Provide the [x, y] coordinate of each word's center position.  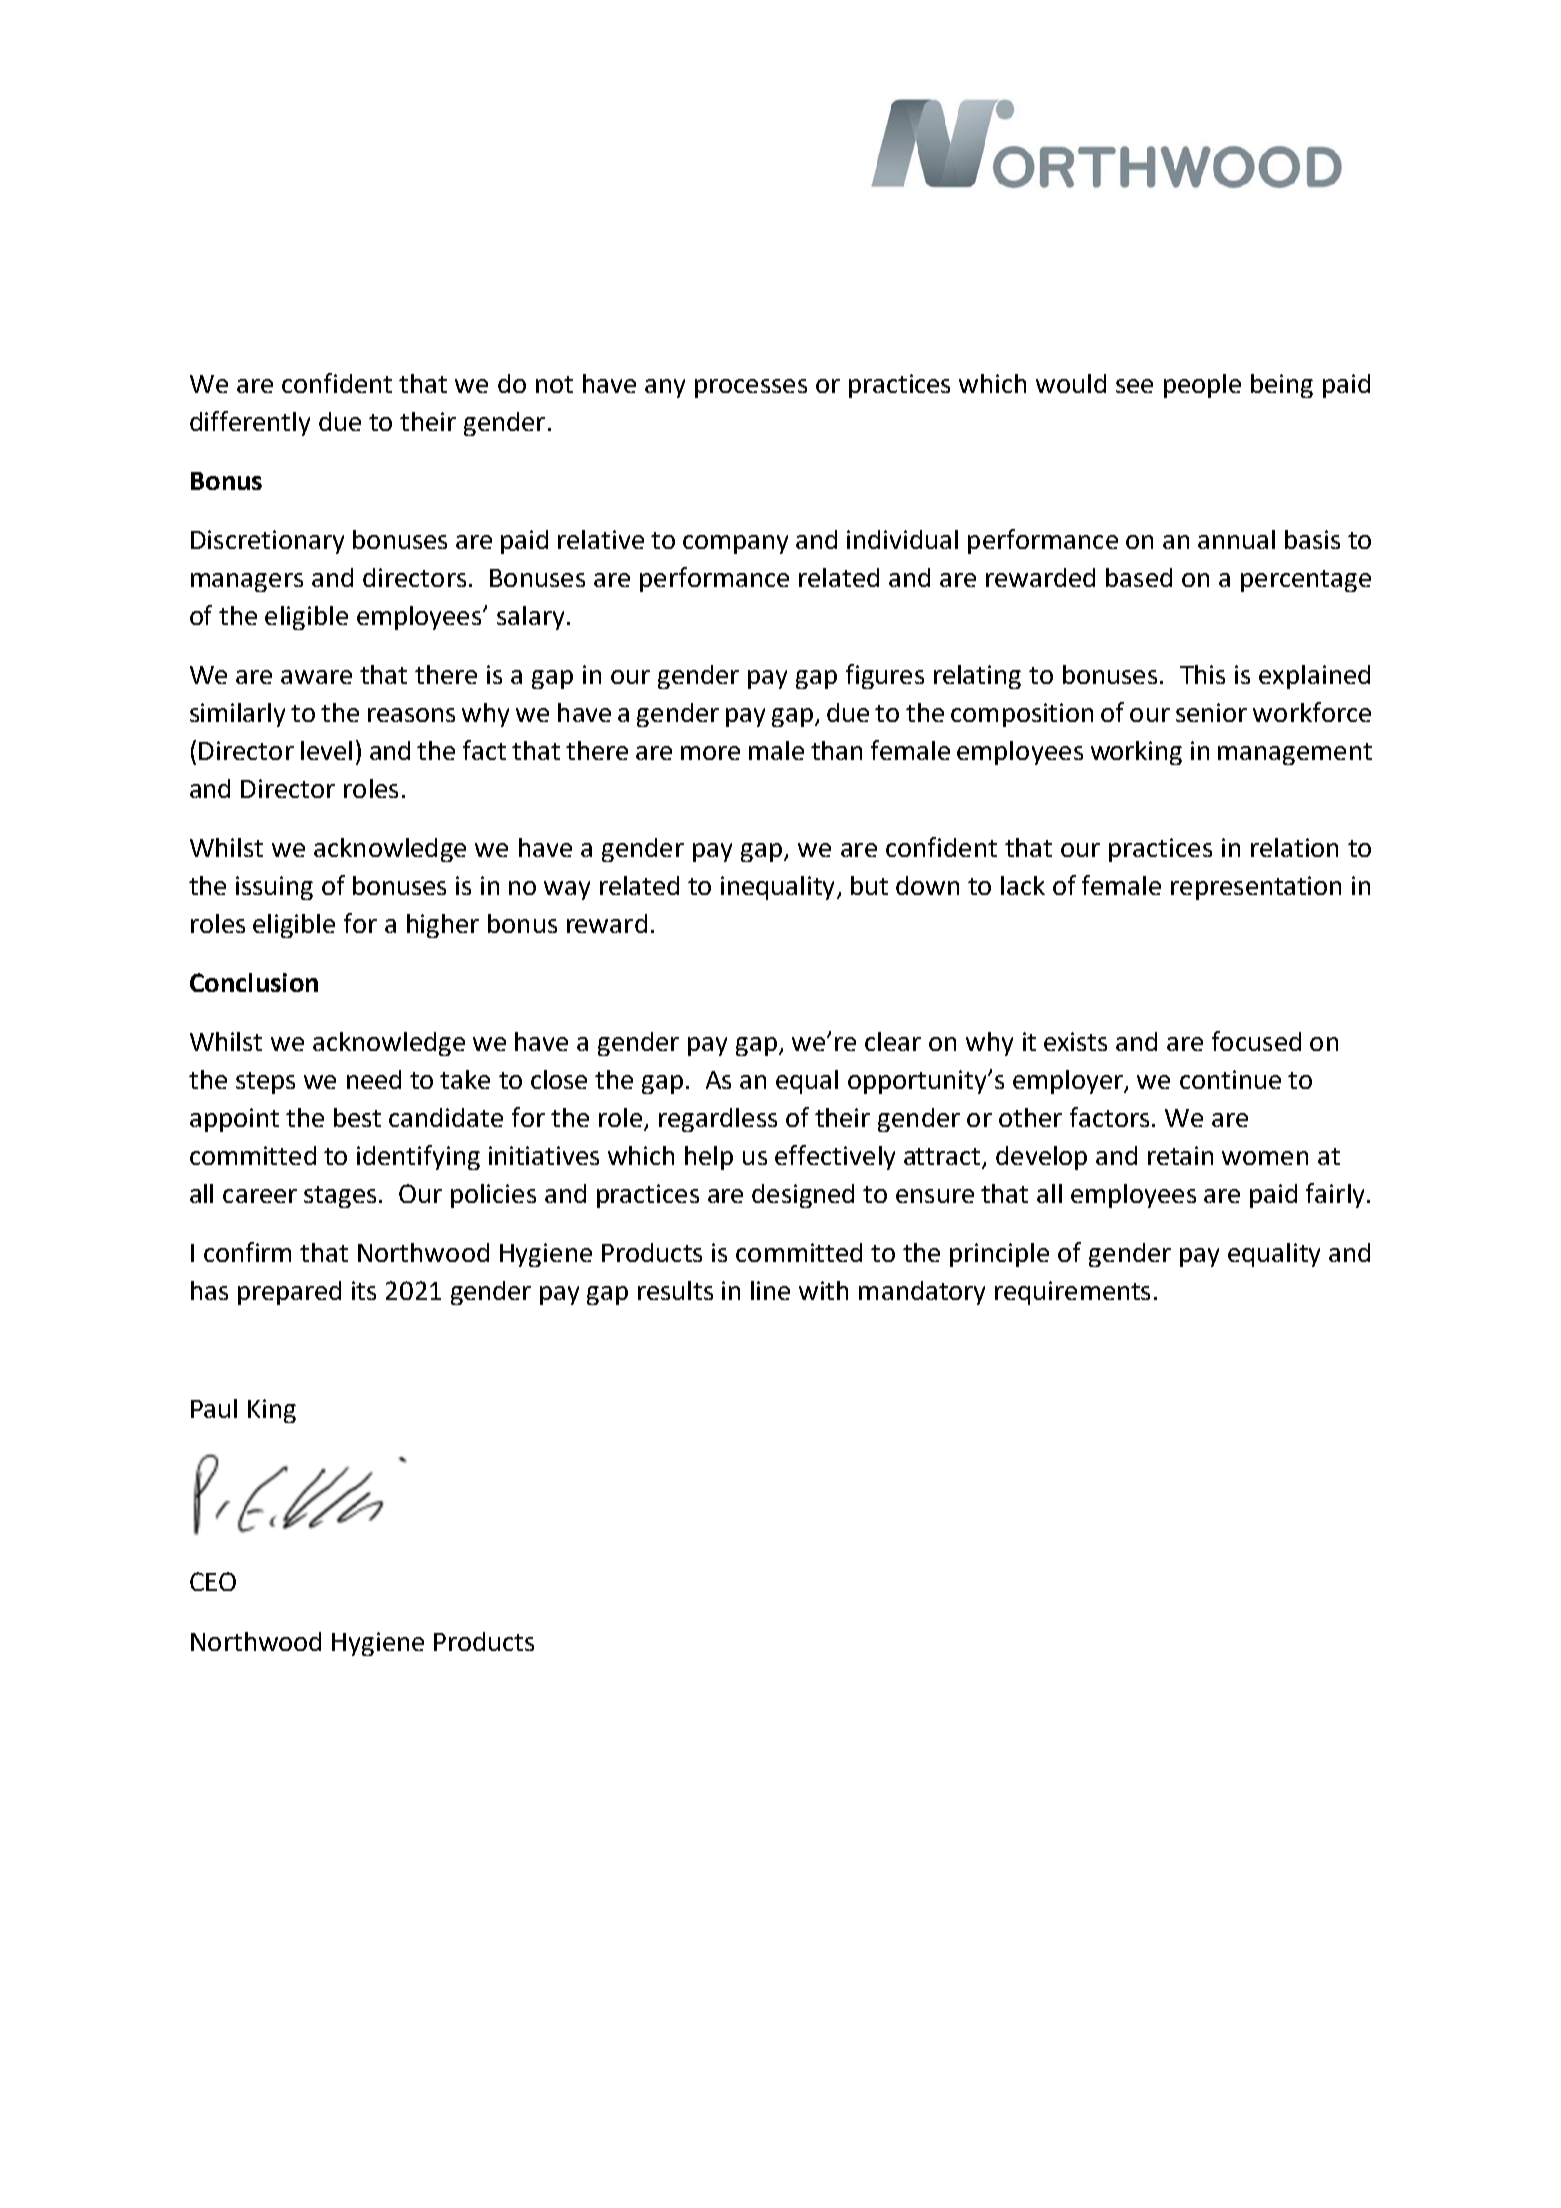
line [770, 1290]
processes [751, 388]
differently [250, 423]
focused [1256, 1041]
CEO [213, 1581]
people [1202, 386]
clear [893, 1041]
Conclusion [254, 982]
